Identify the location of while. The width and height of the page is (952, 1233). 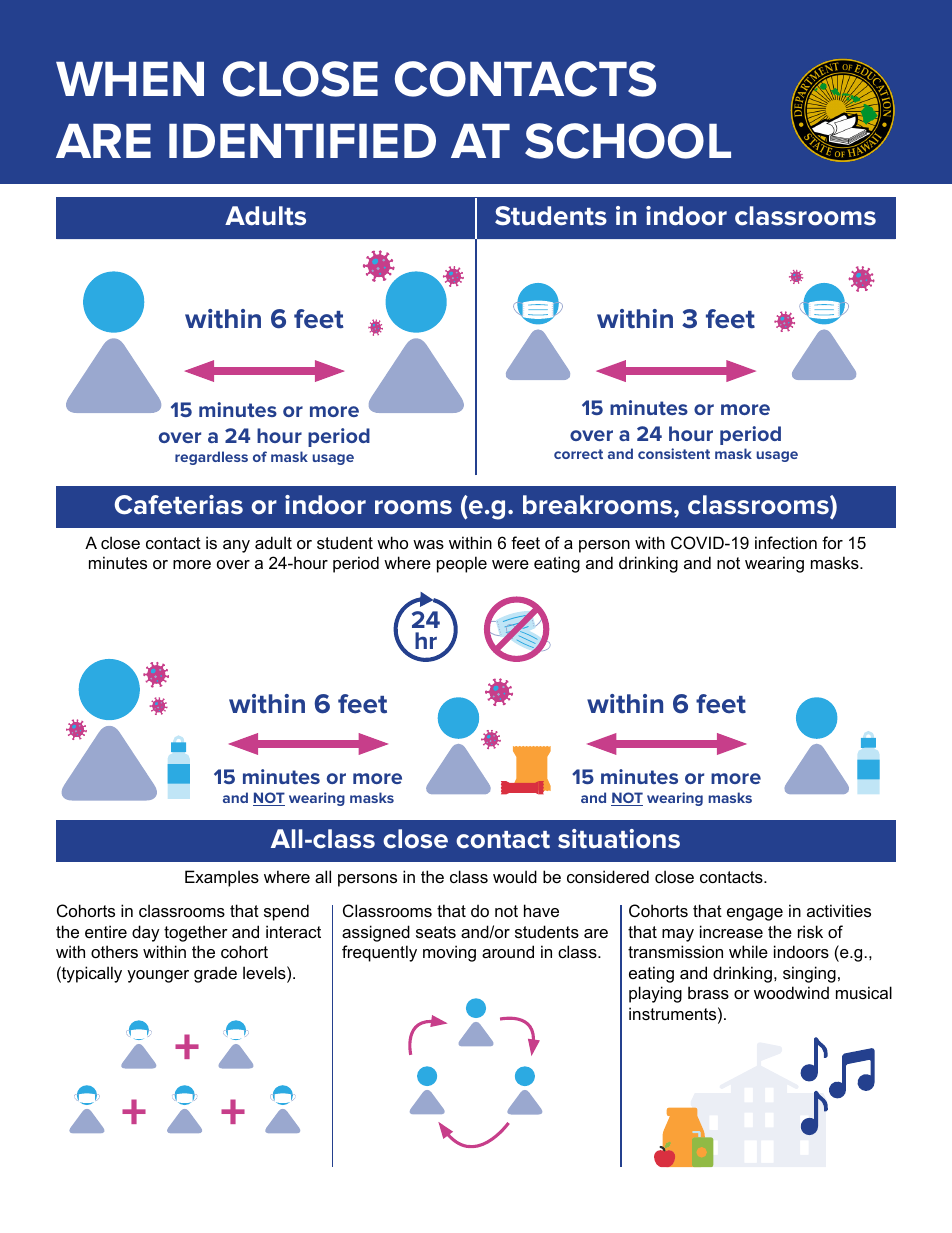
(748, 951).
